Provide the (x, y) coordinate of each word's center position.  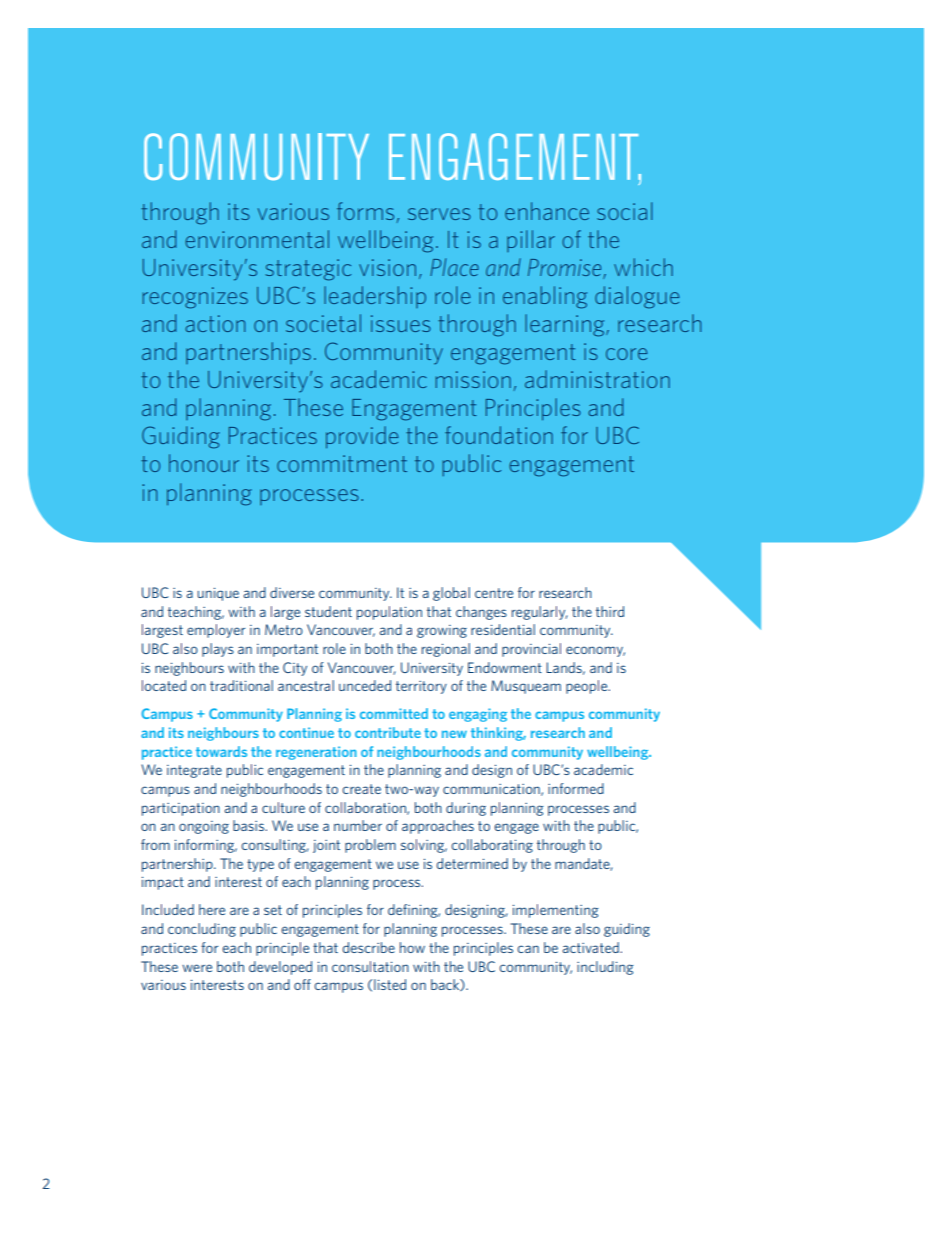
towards (221, 751)
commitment (342, 463)
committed (394, 713)
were (197, 968)
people (588, 687)
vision (387, 267)
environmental (257, 239)
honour (204, 463)
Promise (566, 269)
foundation (499, 435)
